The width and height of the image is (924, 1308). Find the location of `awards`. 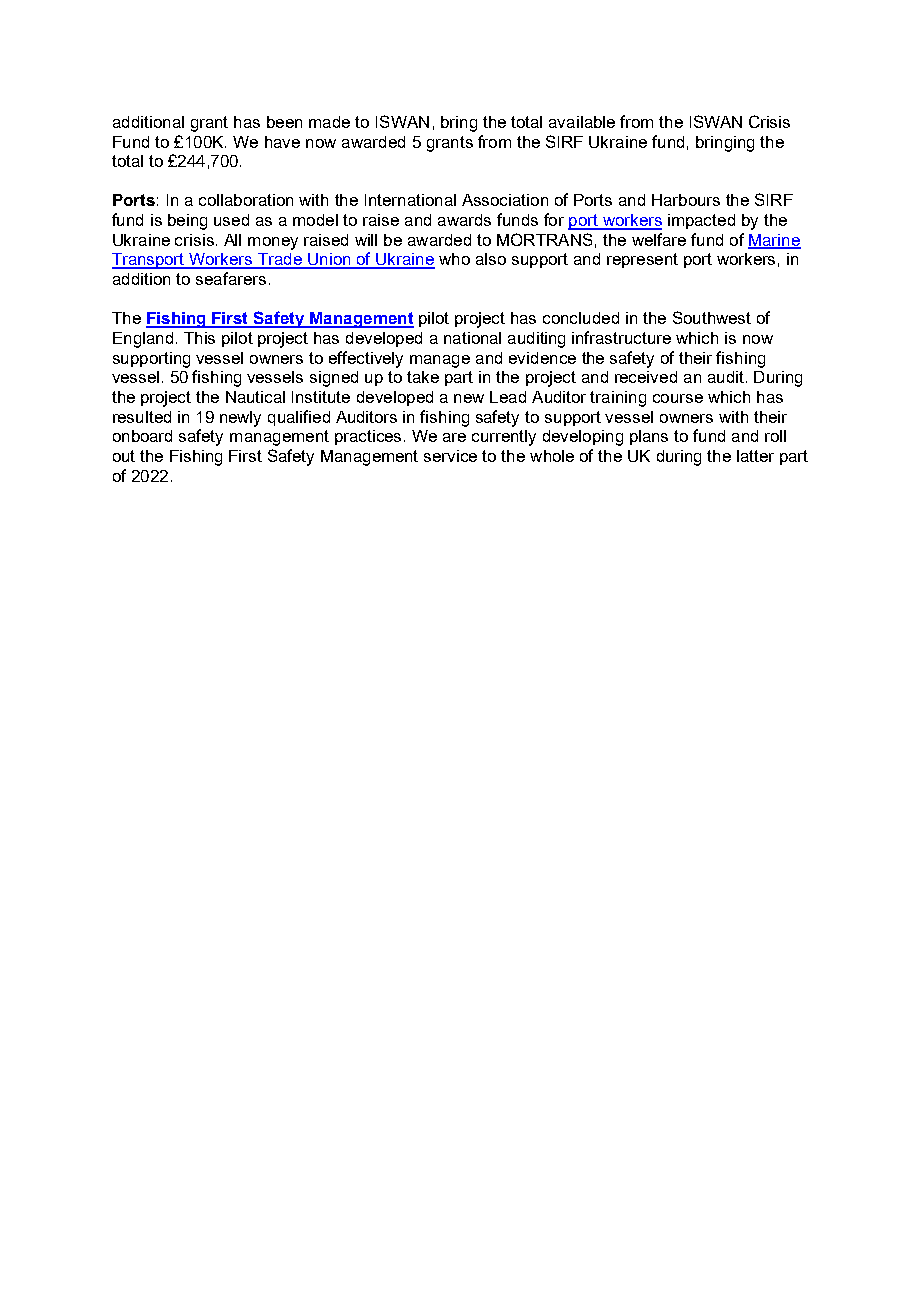

awards is located at coordinates (464, 220).
